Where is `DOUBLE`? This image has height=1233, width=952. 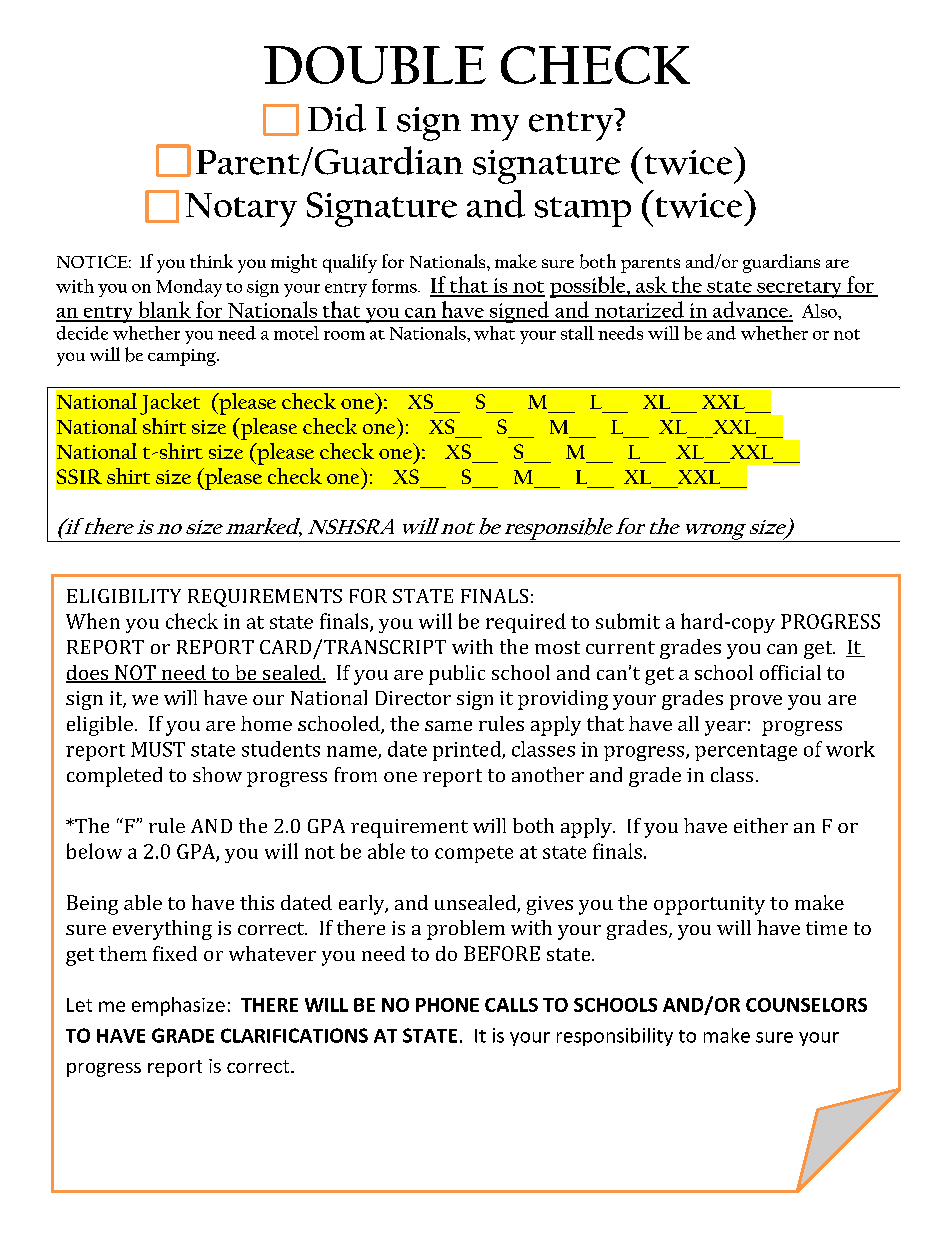 DOUBLE is located at coordinates (375, 65).
